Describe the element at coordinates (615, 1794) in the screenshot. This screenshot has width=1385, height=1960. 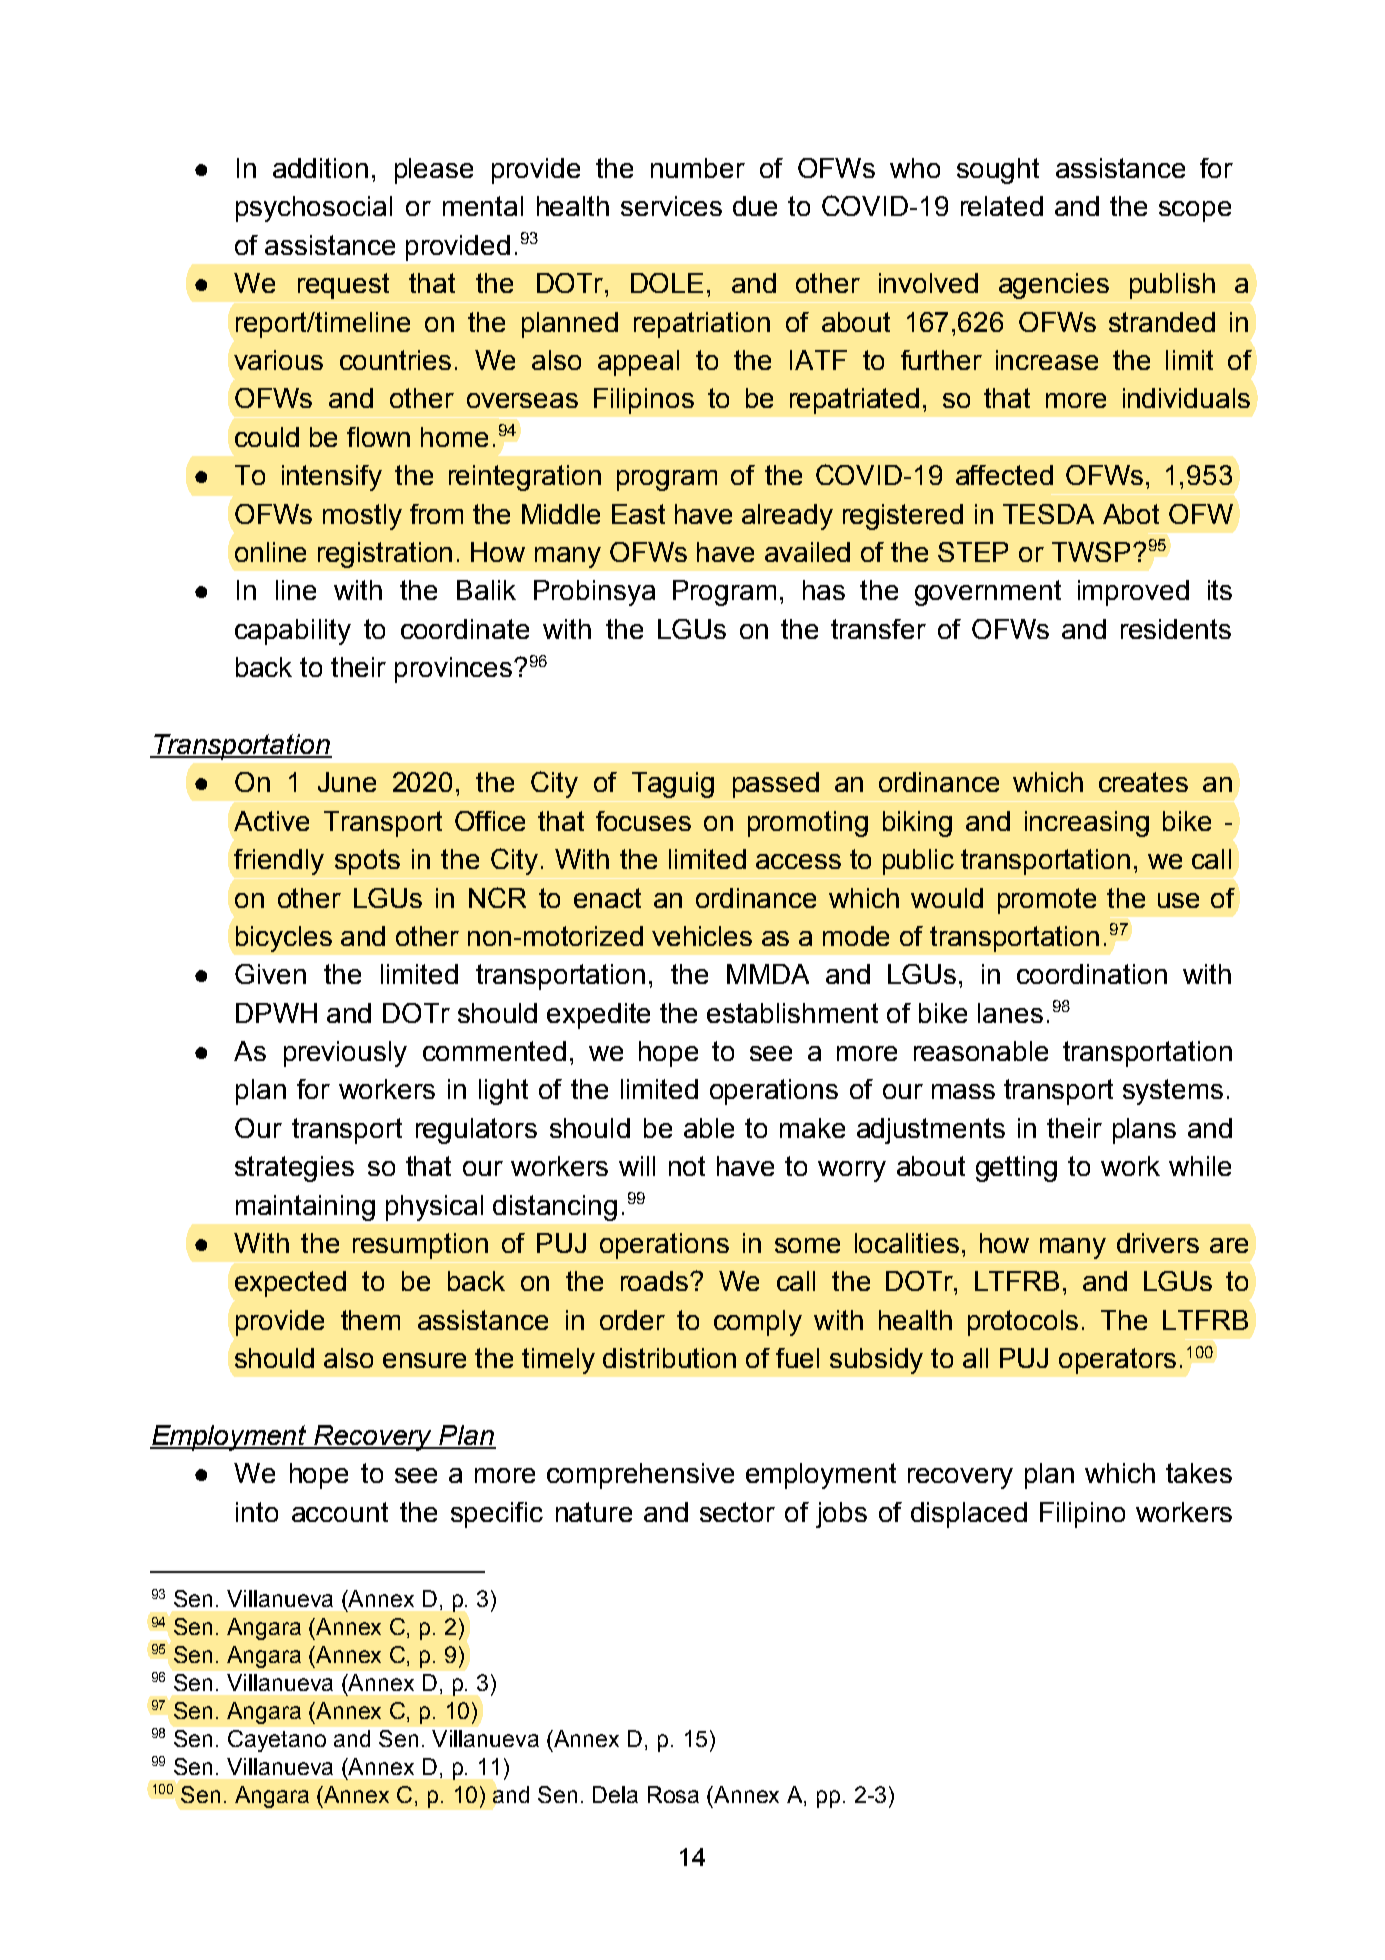
I see `Dela` at that location.
